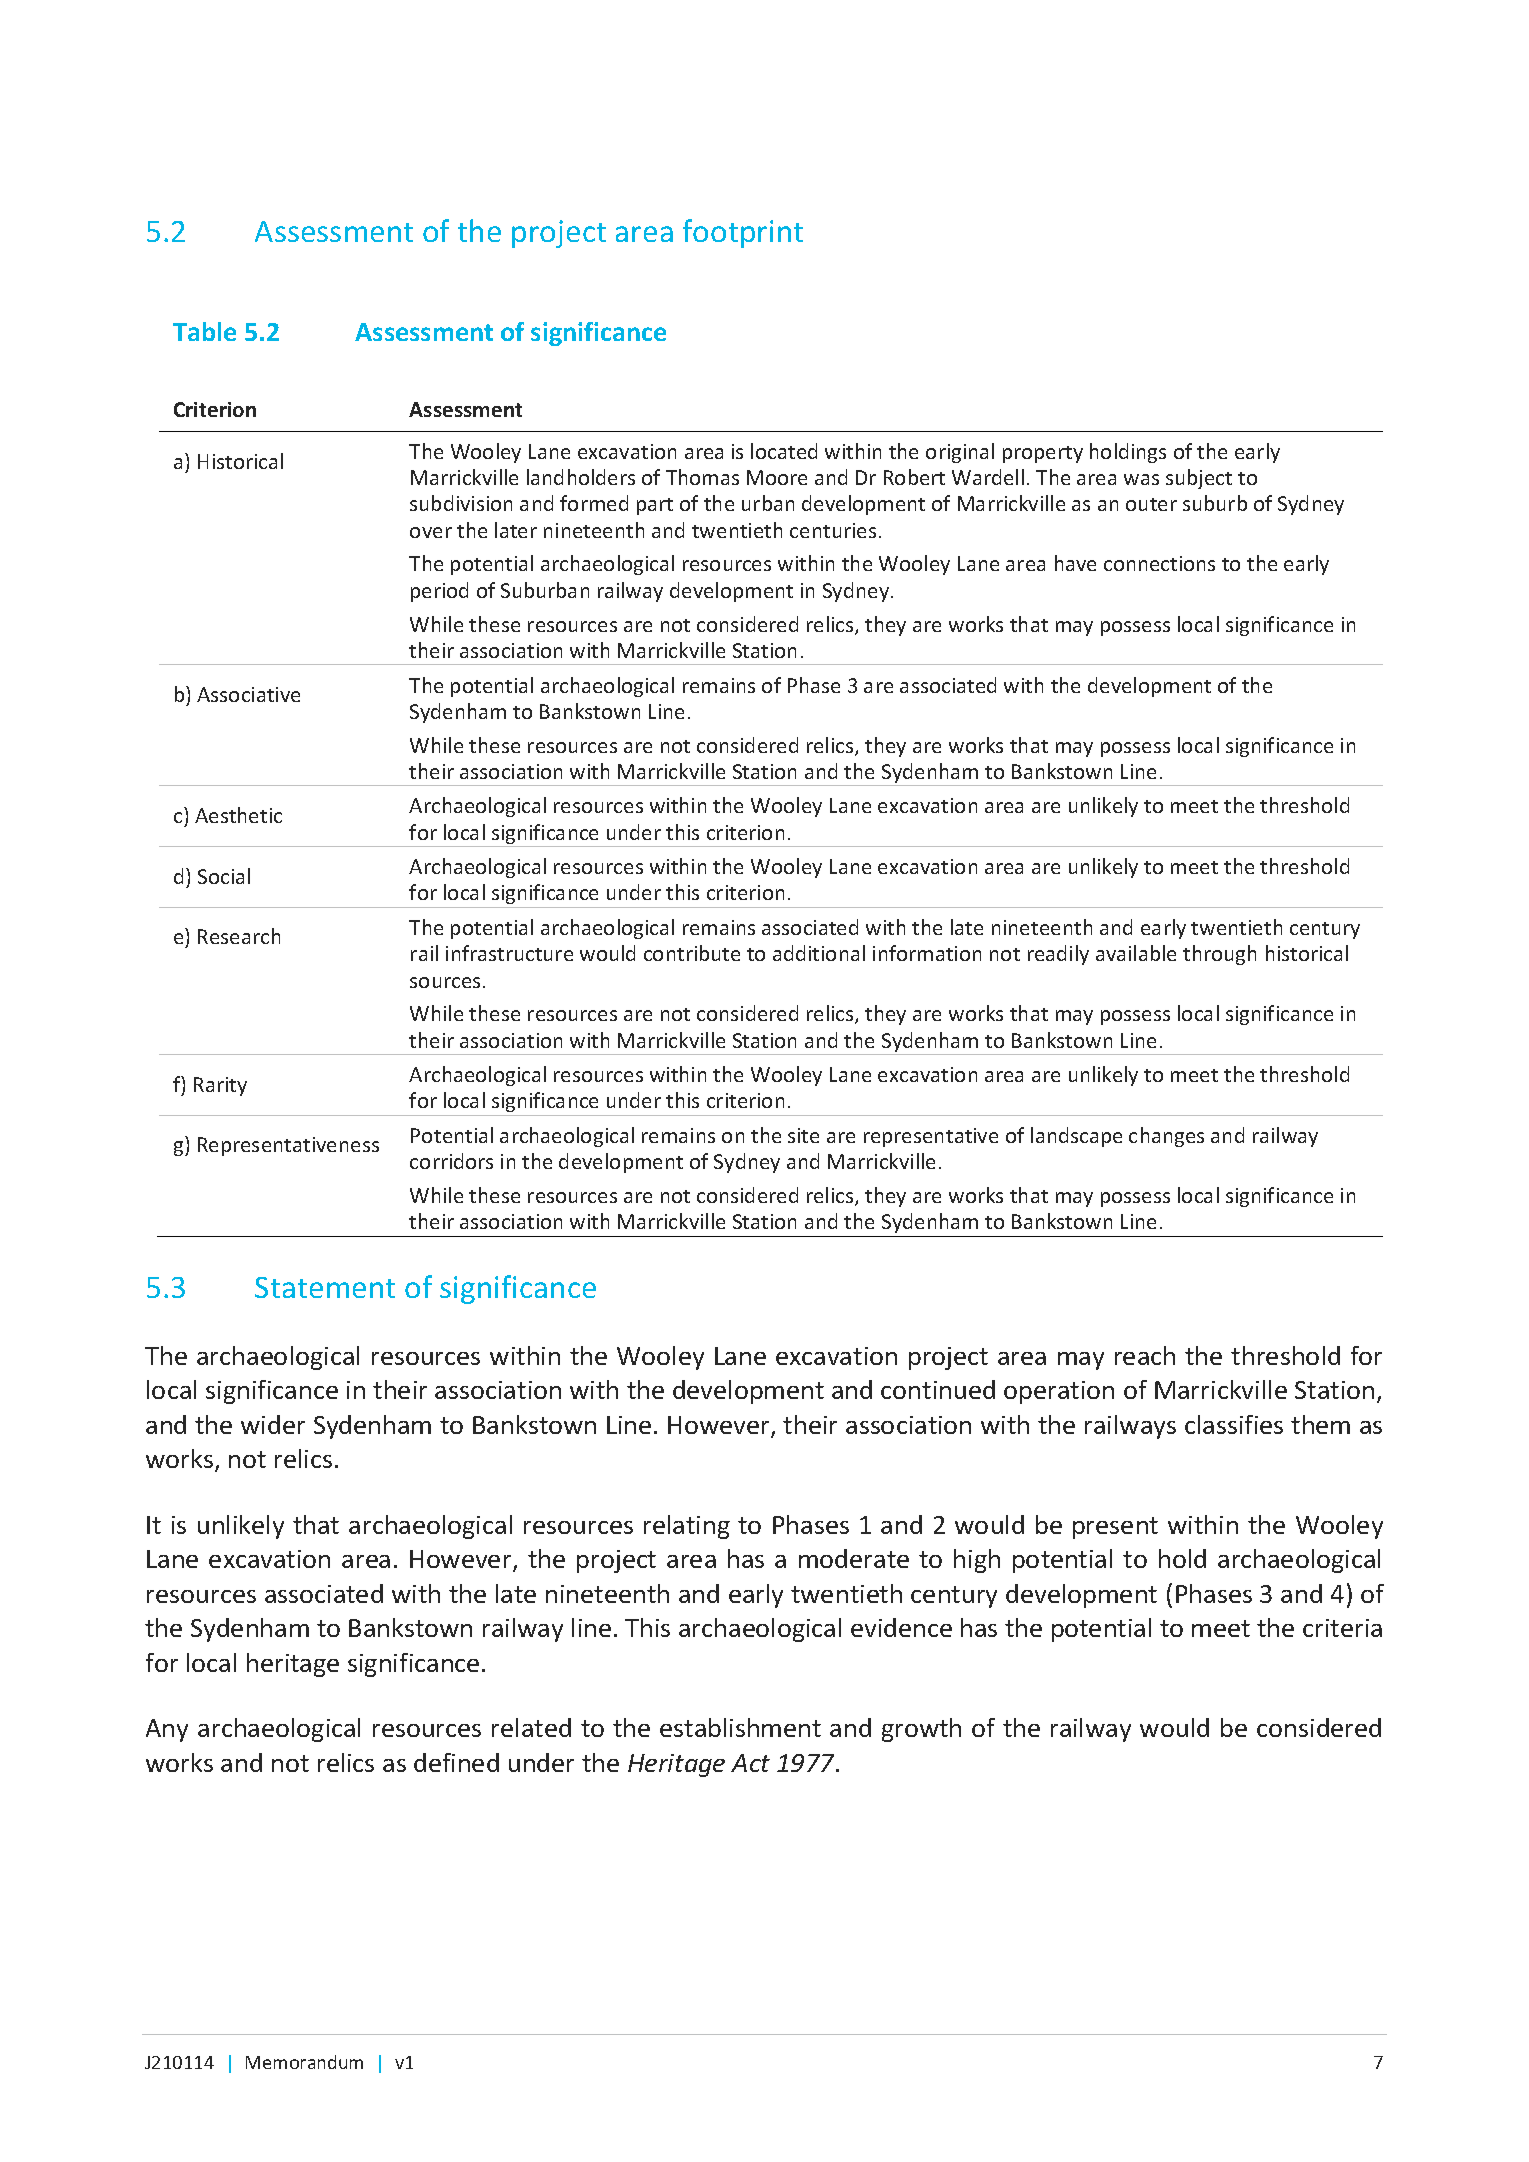 This screenshot has height=2162, width=1529. I want to click on Table, so click(204, 331).
